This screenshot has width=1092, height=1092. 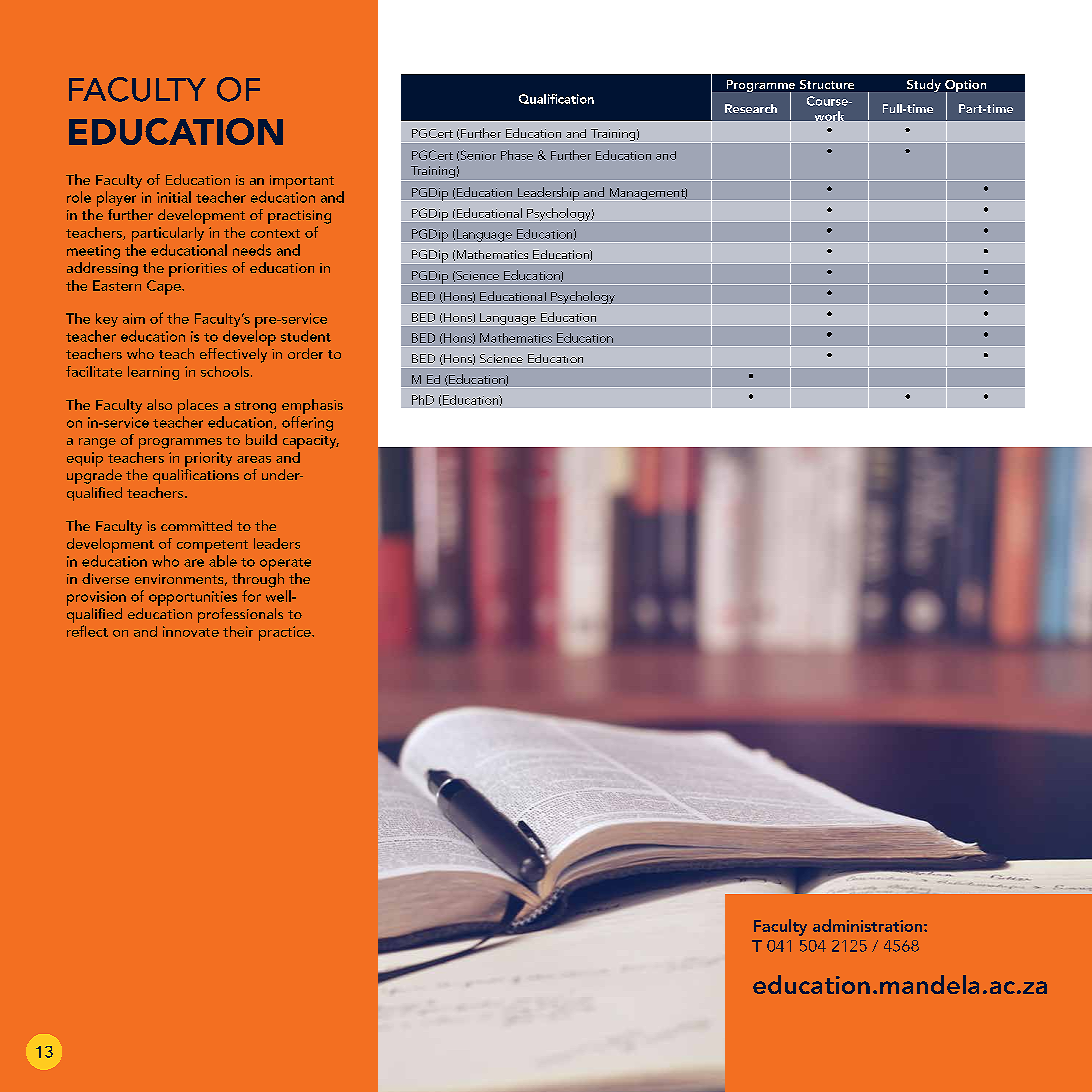 What do you see at coordinates (306, 336) in the screenshot?
I see `student` at bounding box center [306, 336].
